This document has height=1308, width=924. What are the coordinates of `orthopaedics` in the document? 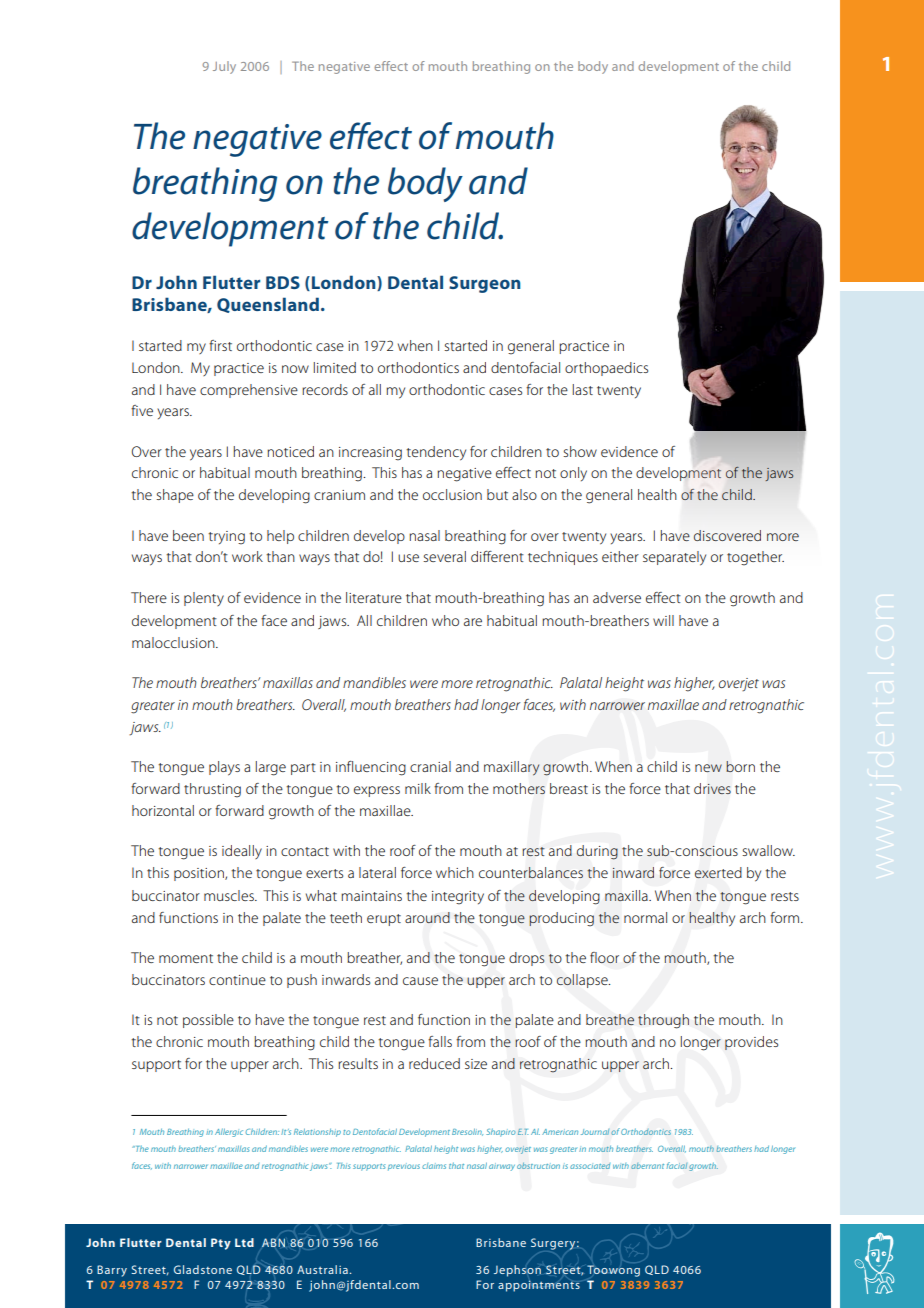 It's located at (606, 369).
